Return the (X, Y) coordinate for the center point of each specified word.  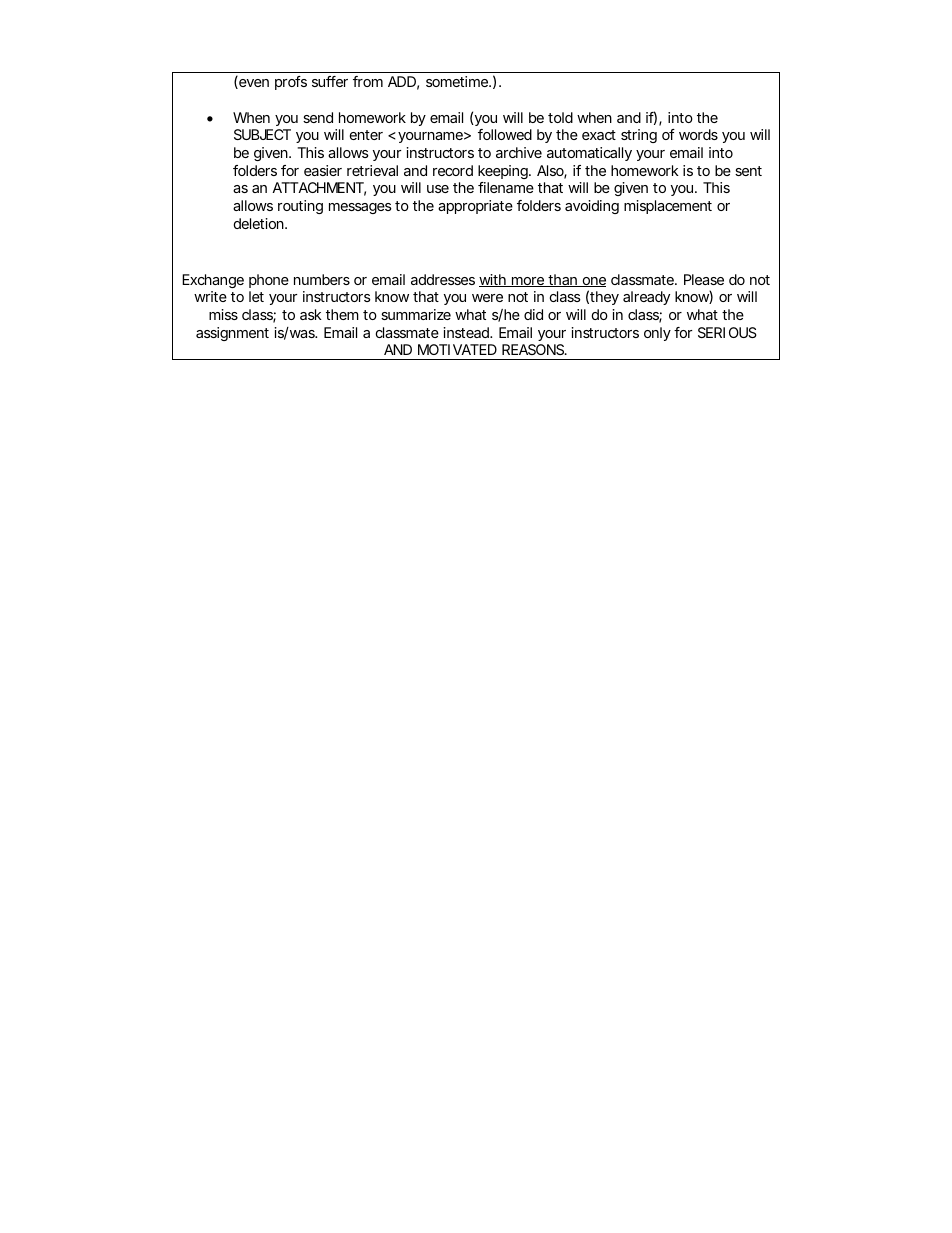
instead (466, 332)
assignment (232, 334)
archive (519, 152)
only (657, 334)
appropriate (475, 207)
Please (704, 279)
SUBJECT (262, 134)
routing (300, 207)
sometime (457, 81)
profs (291, 83)
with (493, 280)
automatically (589, 154)
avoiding (592, 207)
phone (269, 281)
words (698, 134)
